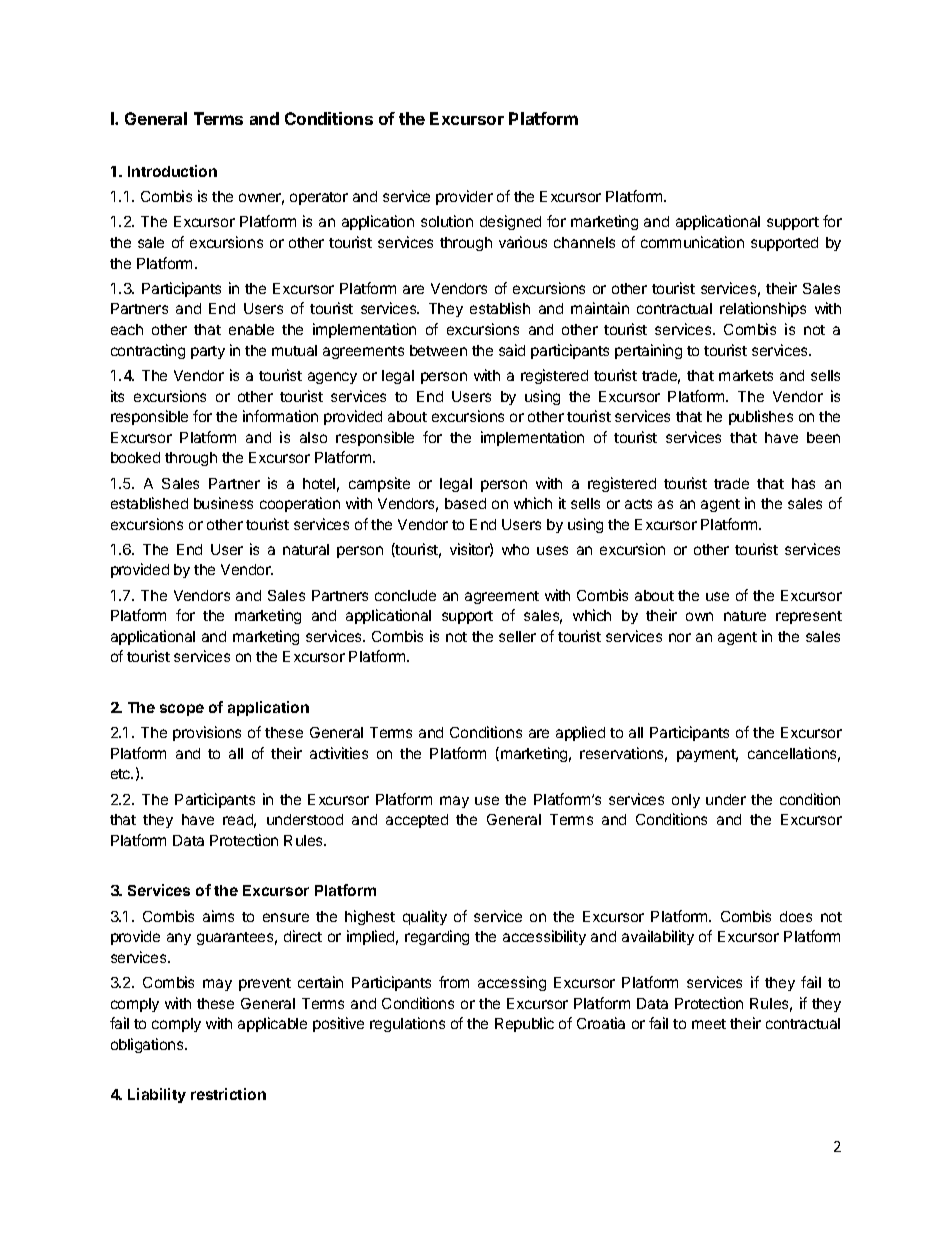  I want to click on solution, so click(447, 221).
